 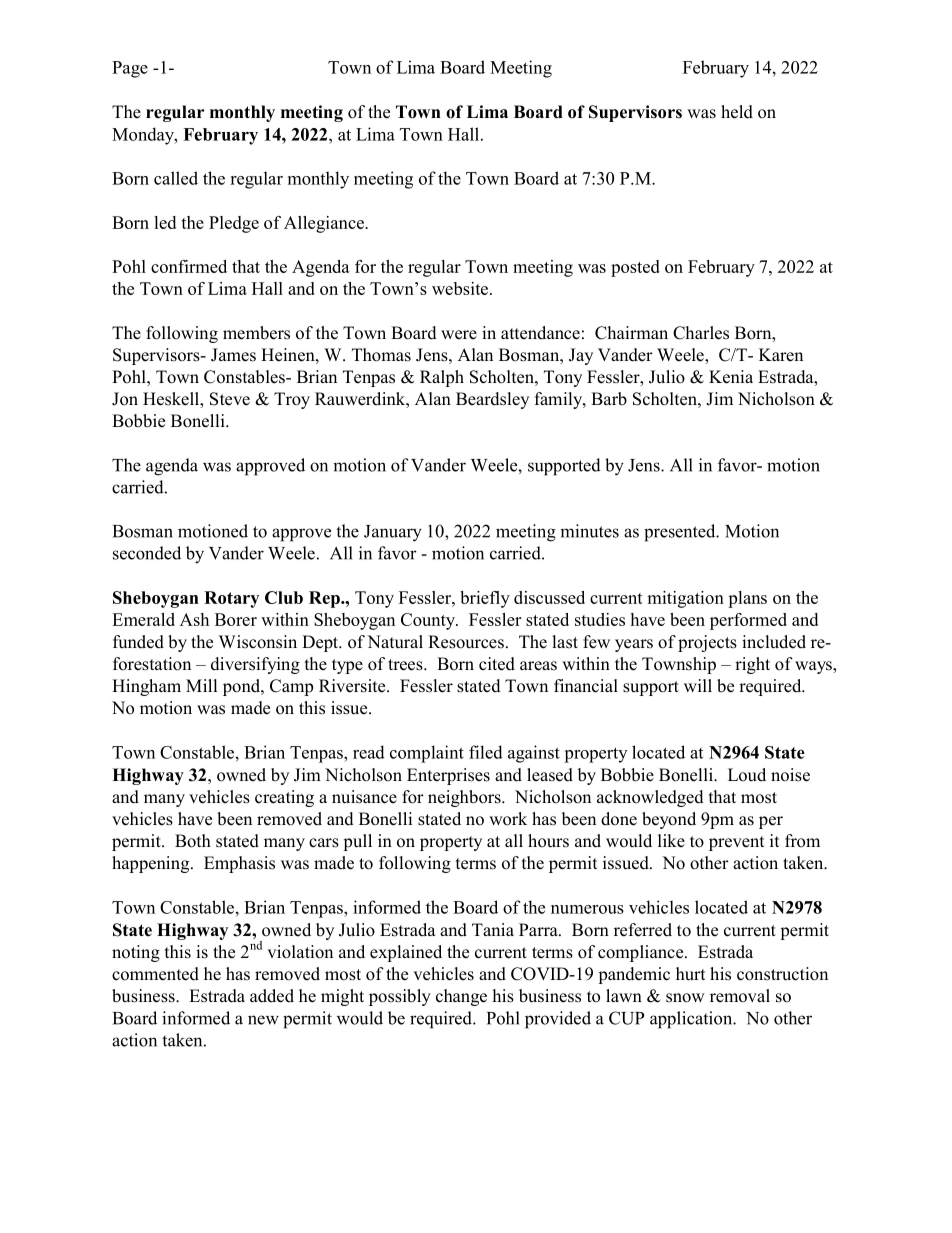 What do you see at coordinates (393, 533) in the document?
I see `January` at bounding box center [393, 533].
